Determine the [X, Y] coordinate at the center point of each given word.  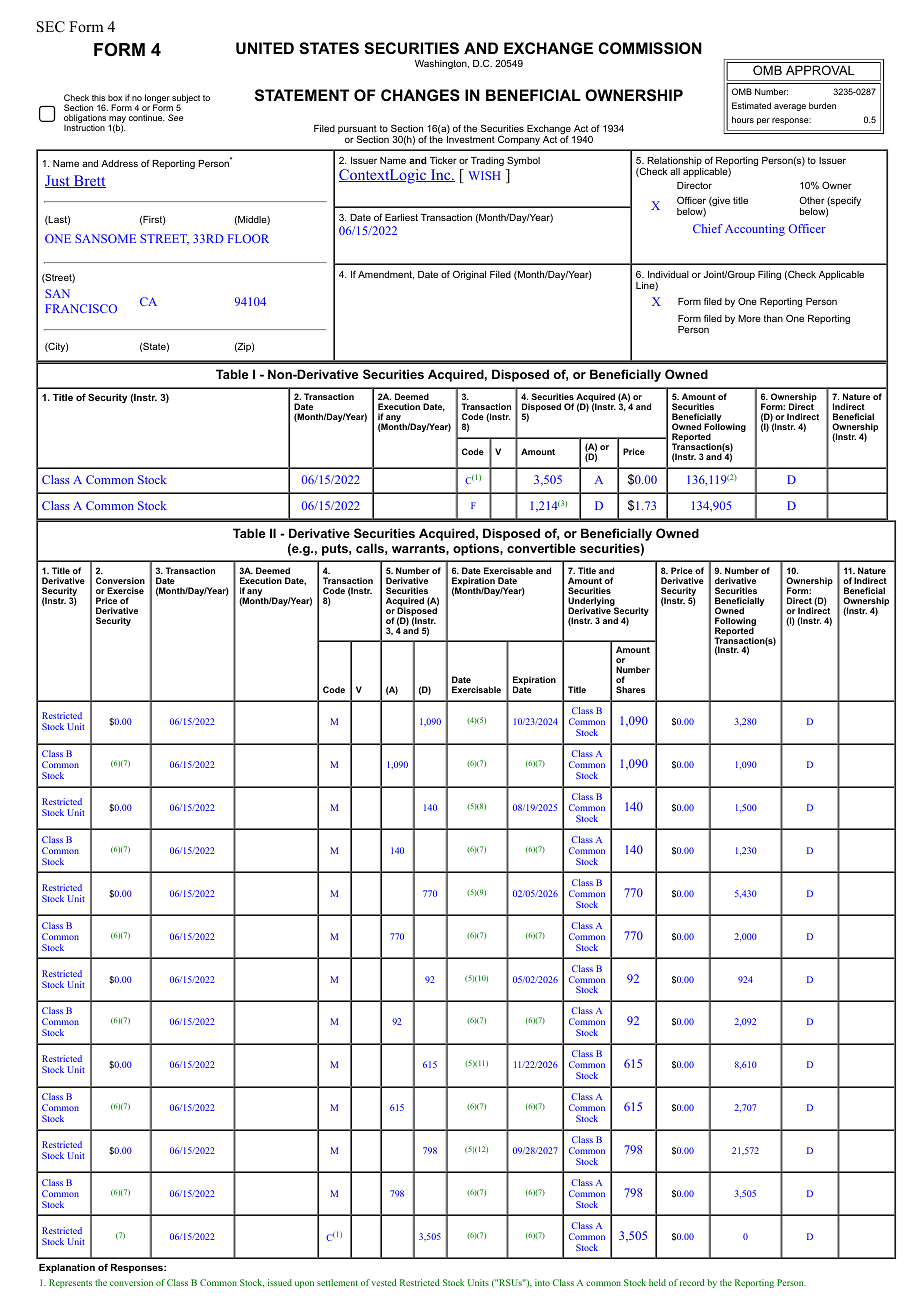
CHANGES [420, 95]
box [115, 98]
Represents [70, 1283]
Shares [631, 689]
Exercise [125, 590]
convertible [541, 548]
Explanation [67, 1268]
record [692, 1282]
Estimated [751, 105]
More [749, 318]
